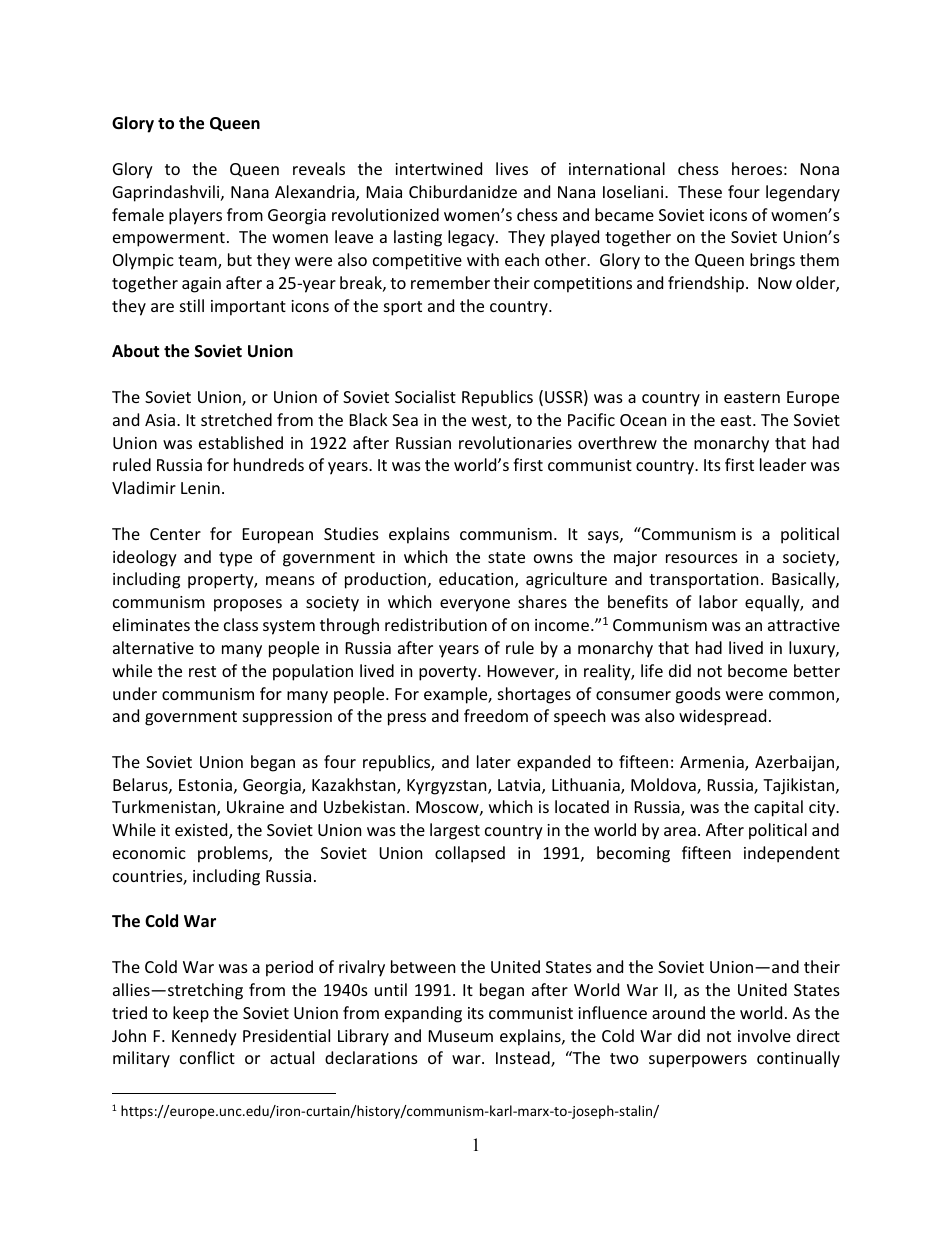 The image size is (952, 1233). What do you see at coordinates (718, 601) in the screenshot?
I see `labor` at bounding box center [718, 601].
